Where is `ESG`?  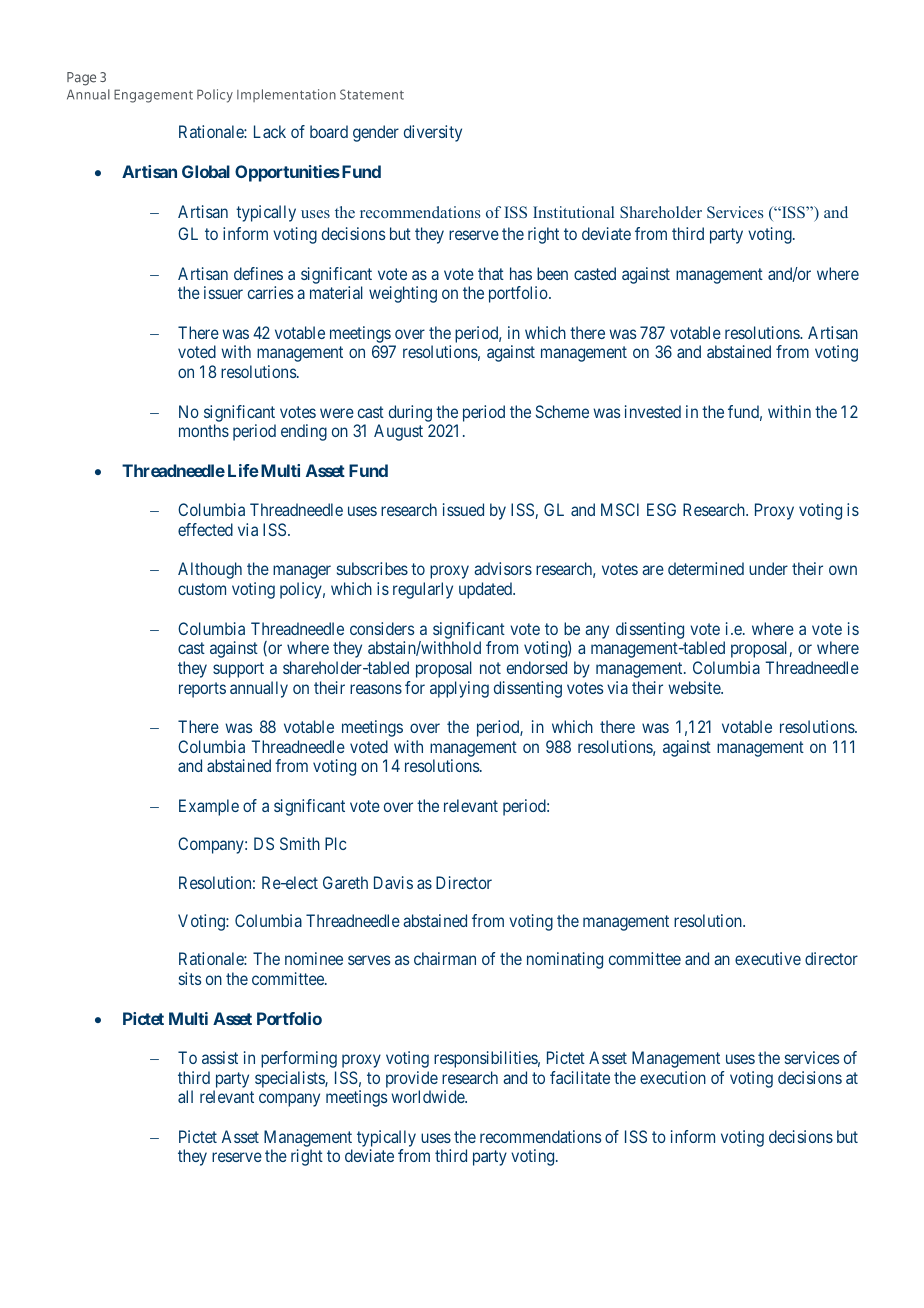 ESG is located at coordinates (661, 509).
